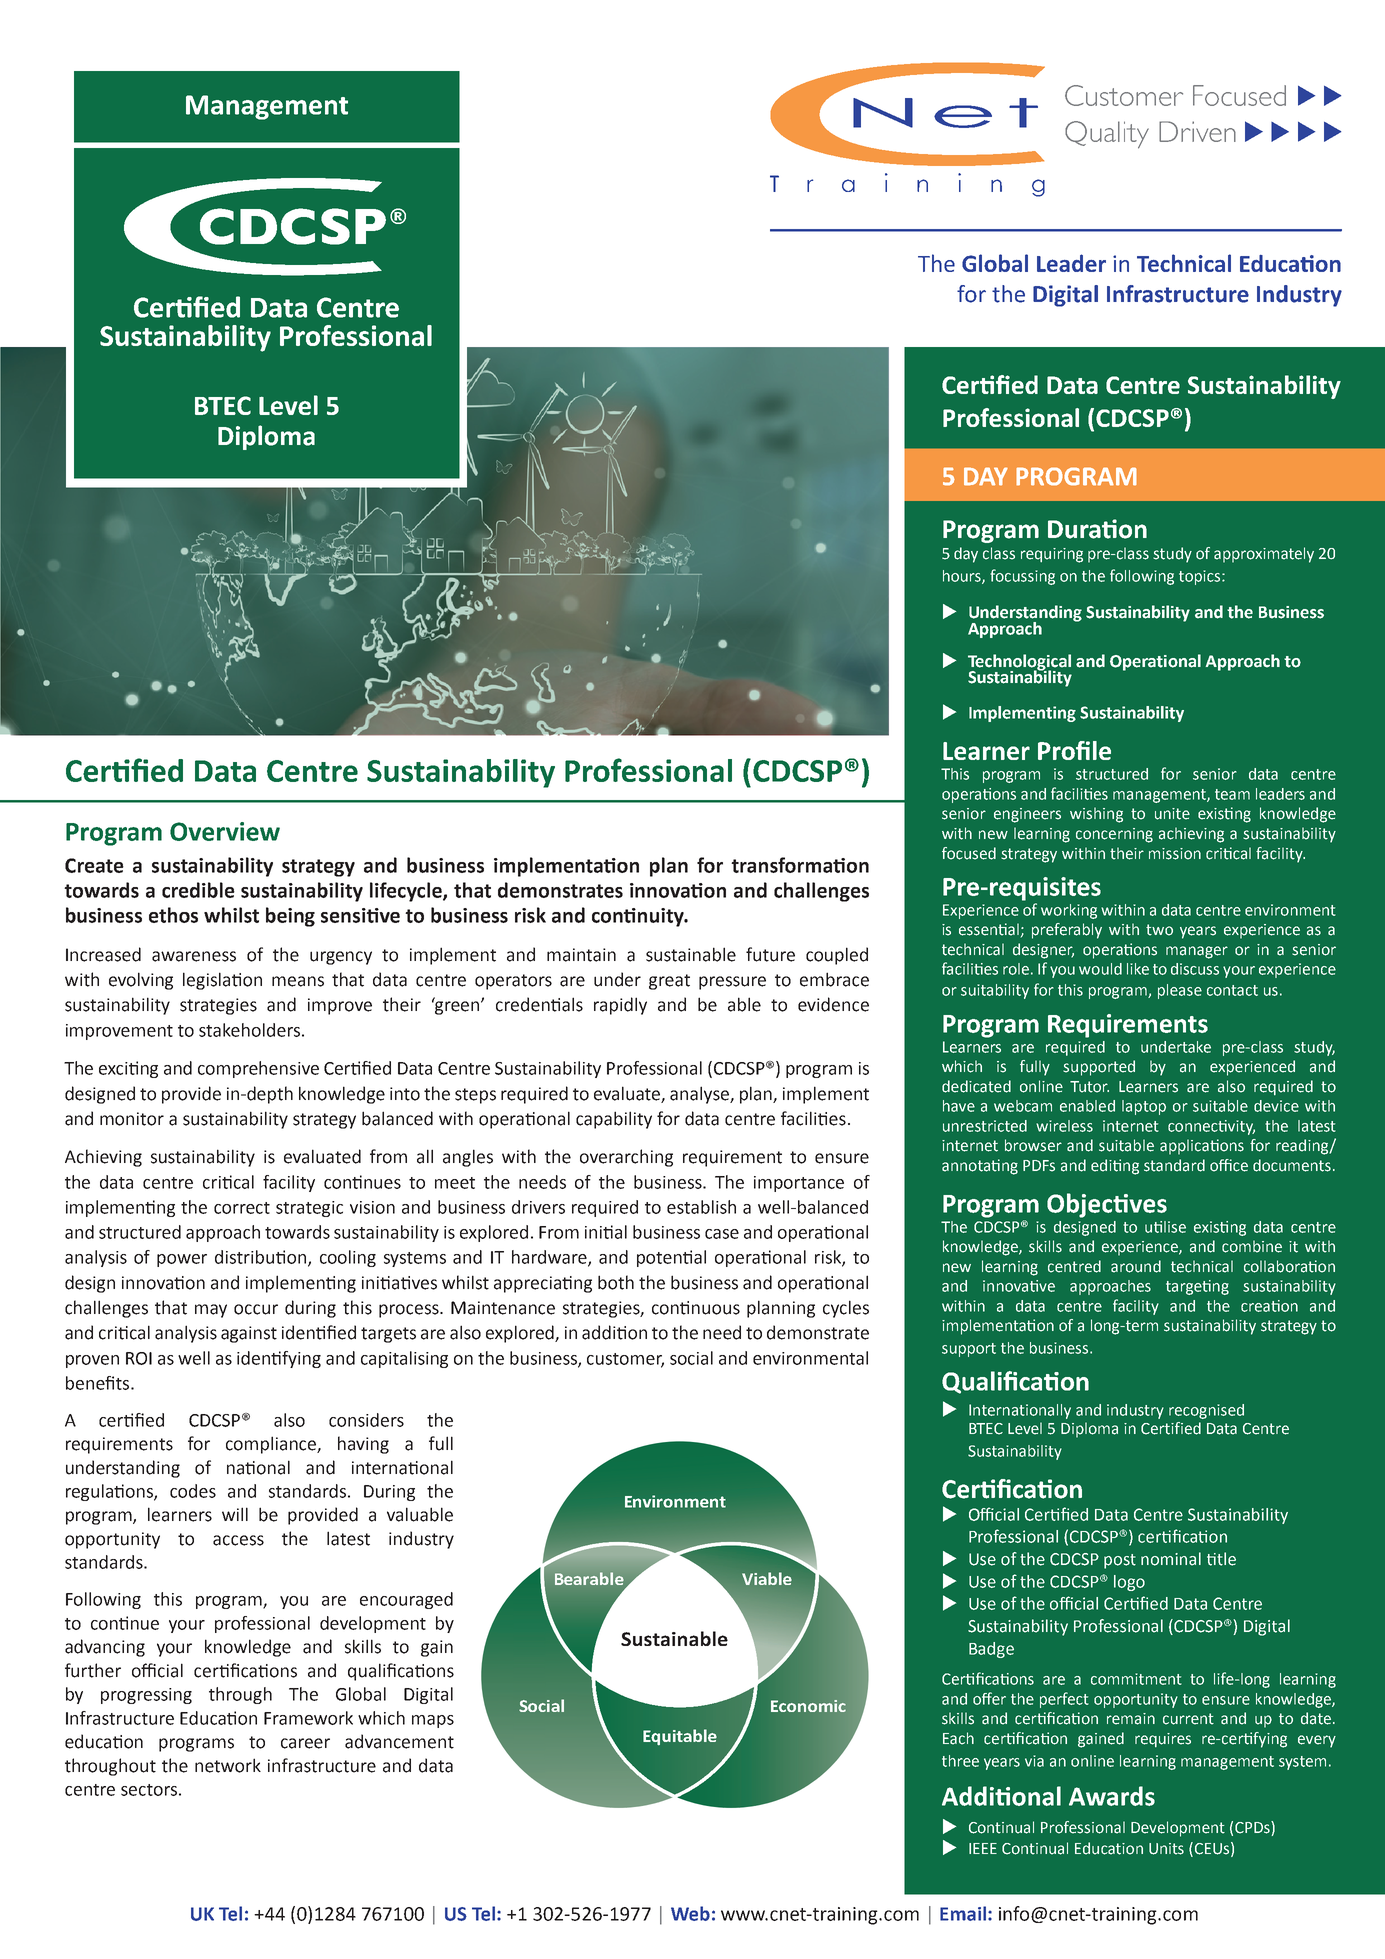 This screenshot has width=1385, height=1959. Describe the element at coordinates (732, 983) in the screenshot. I see `pressure` at that location.
